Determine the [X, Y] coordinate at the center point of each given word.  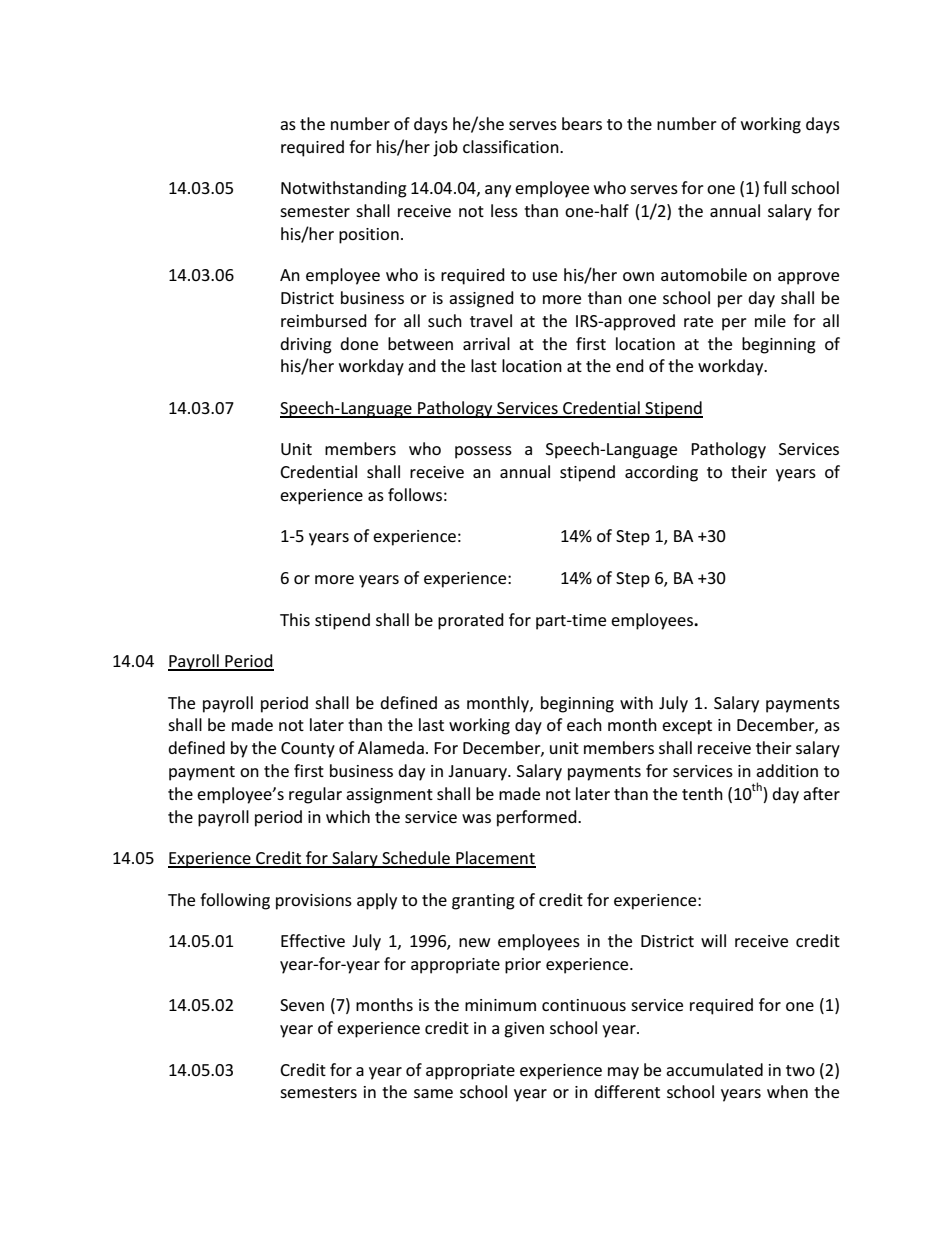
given [524, 1030]
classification [512, 146]
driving [306, 345]
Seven [302, 1005]
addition [787, 770]
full [774, 187]
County [308, 750]
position [369, 236]
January [478, 773]
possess [483, 452]
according [661, 473]
